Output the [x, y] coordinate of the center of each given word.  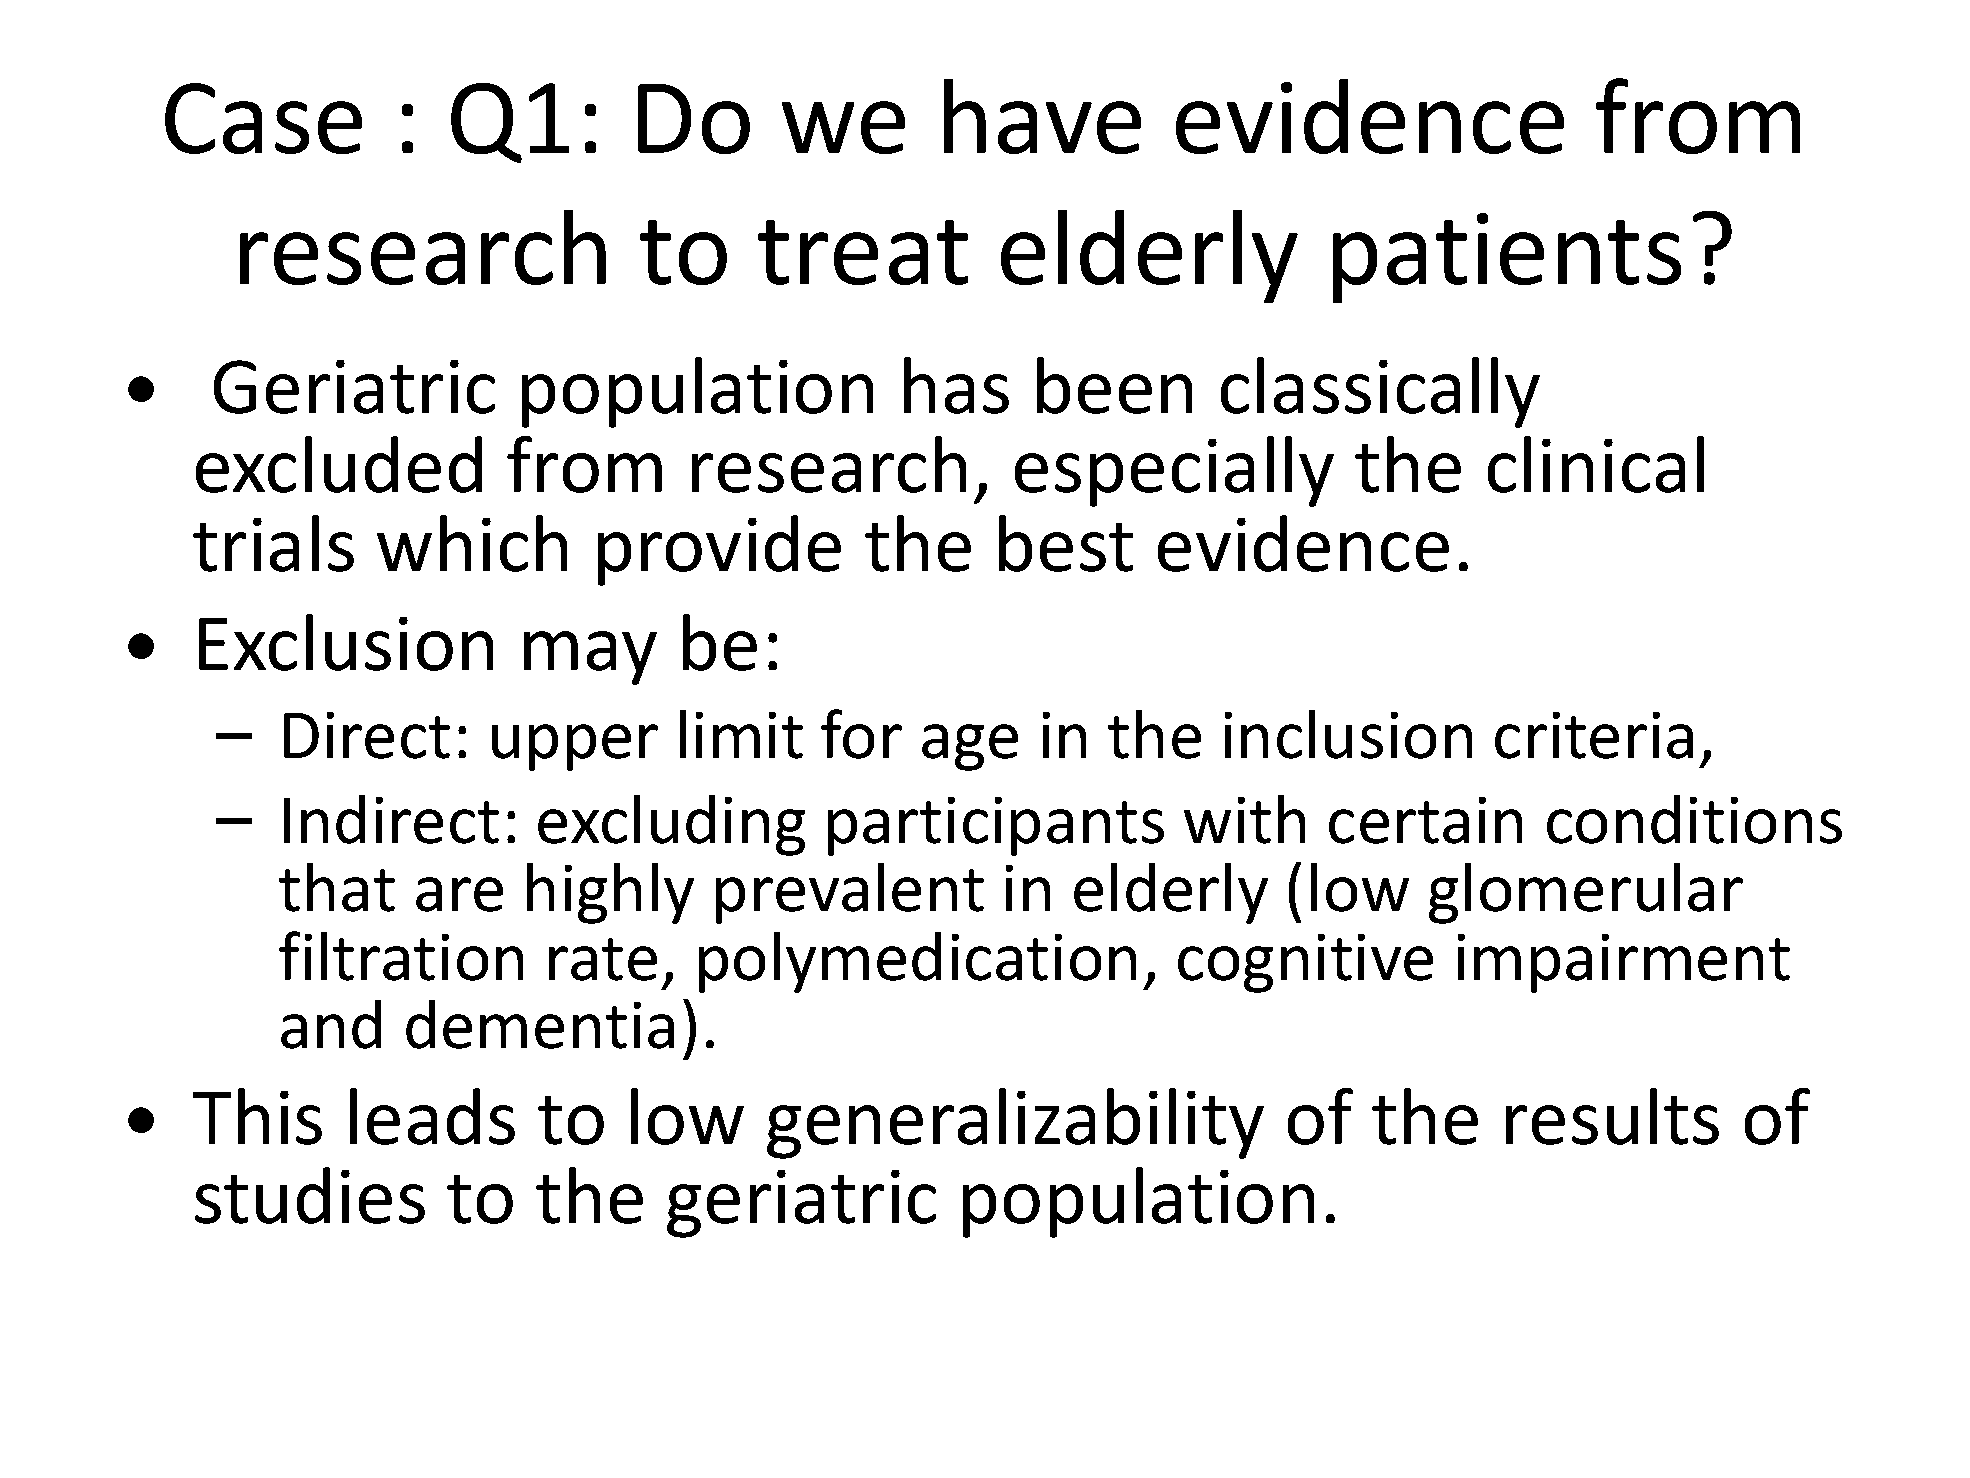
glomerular [1586, 893]
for [861, 734]
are [459, 894]
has [956, 385]
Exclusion [346, 642]
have [1042, 116]
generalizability [1015, 1123]
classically [1380, 392]
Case [263, 118]
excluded [339, 464]
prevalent [850, 893]
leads [432, 1116]
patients [1507, 258]
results [1612, 1116]
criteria [1594, 735]
